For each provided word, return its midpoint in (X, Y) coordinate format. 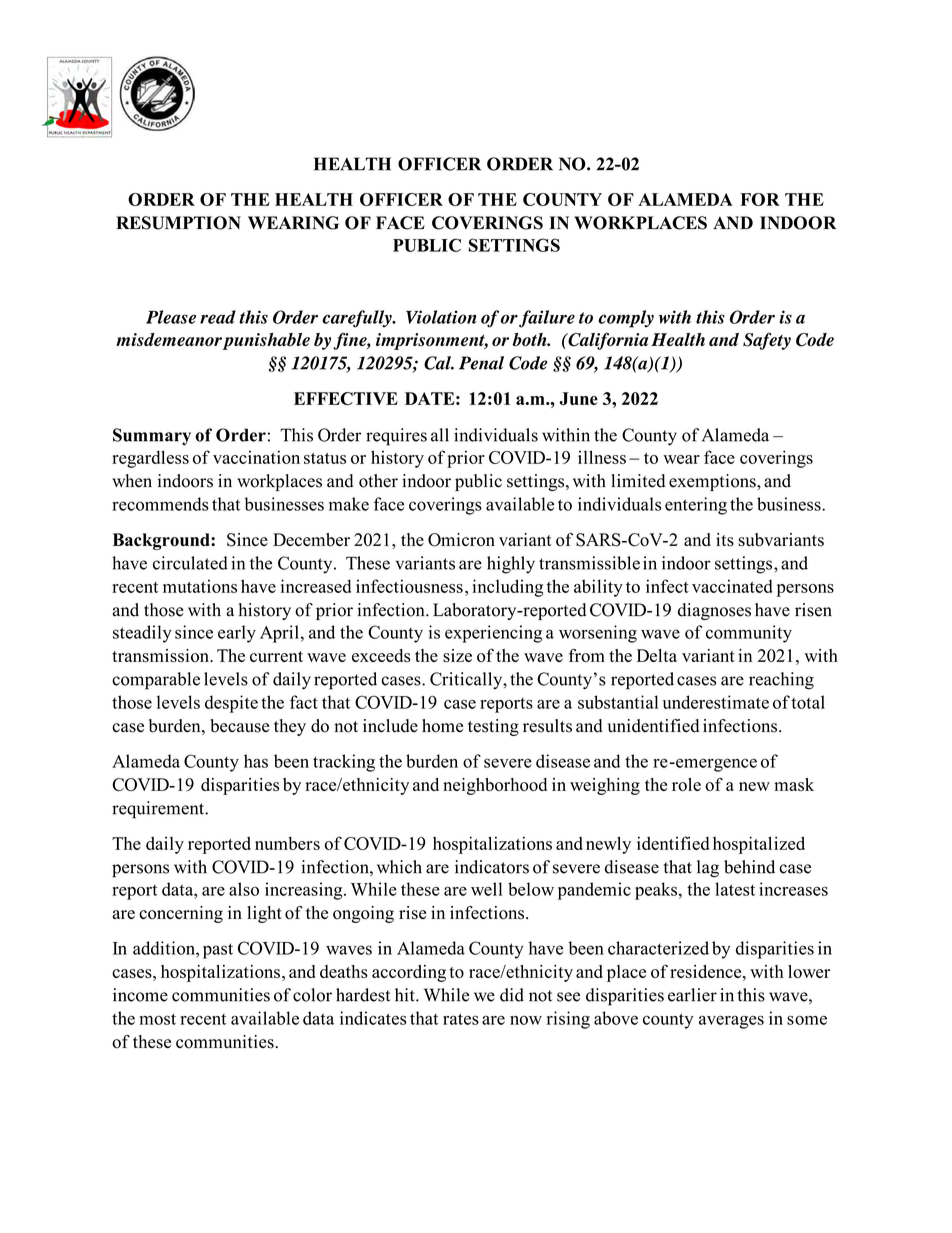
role (686, 784)
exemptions (713, 482)
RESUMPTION (178, 223)
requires (396, 437)
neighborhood (495, 786)
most (158, 1019)
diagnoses (714, 611)
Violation (441, 317)
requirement (159, 810)
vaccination (256, 457)
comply (626, 319)
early (237, 634)
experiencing (493, 634)
